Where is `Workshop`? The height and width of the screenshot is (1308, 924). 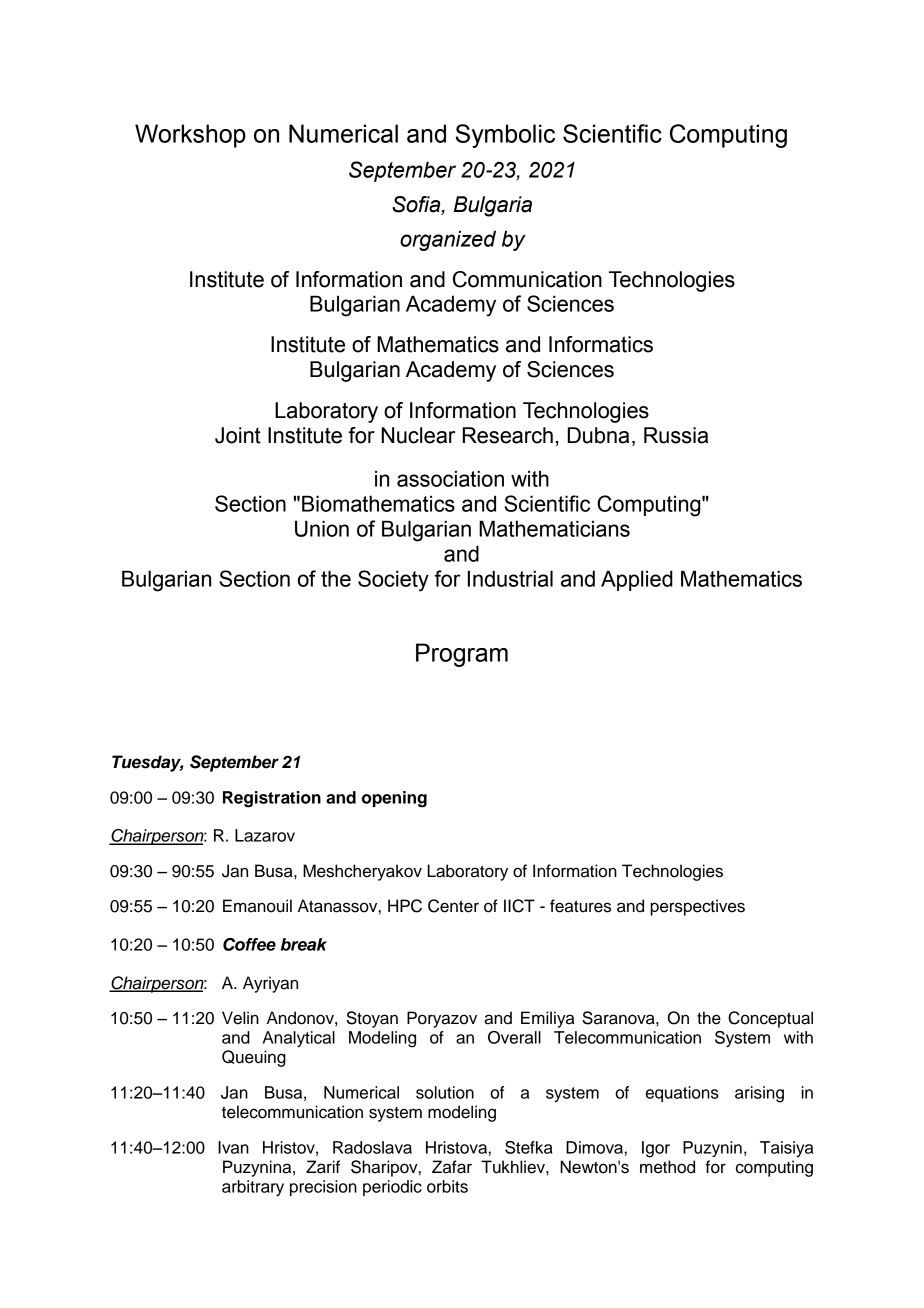 Workshop is located at coordinates (190, 136).
